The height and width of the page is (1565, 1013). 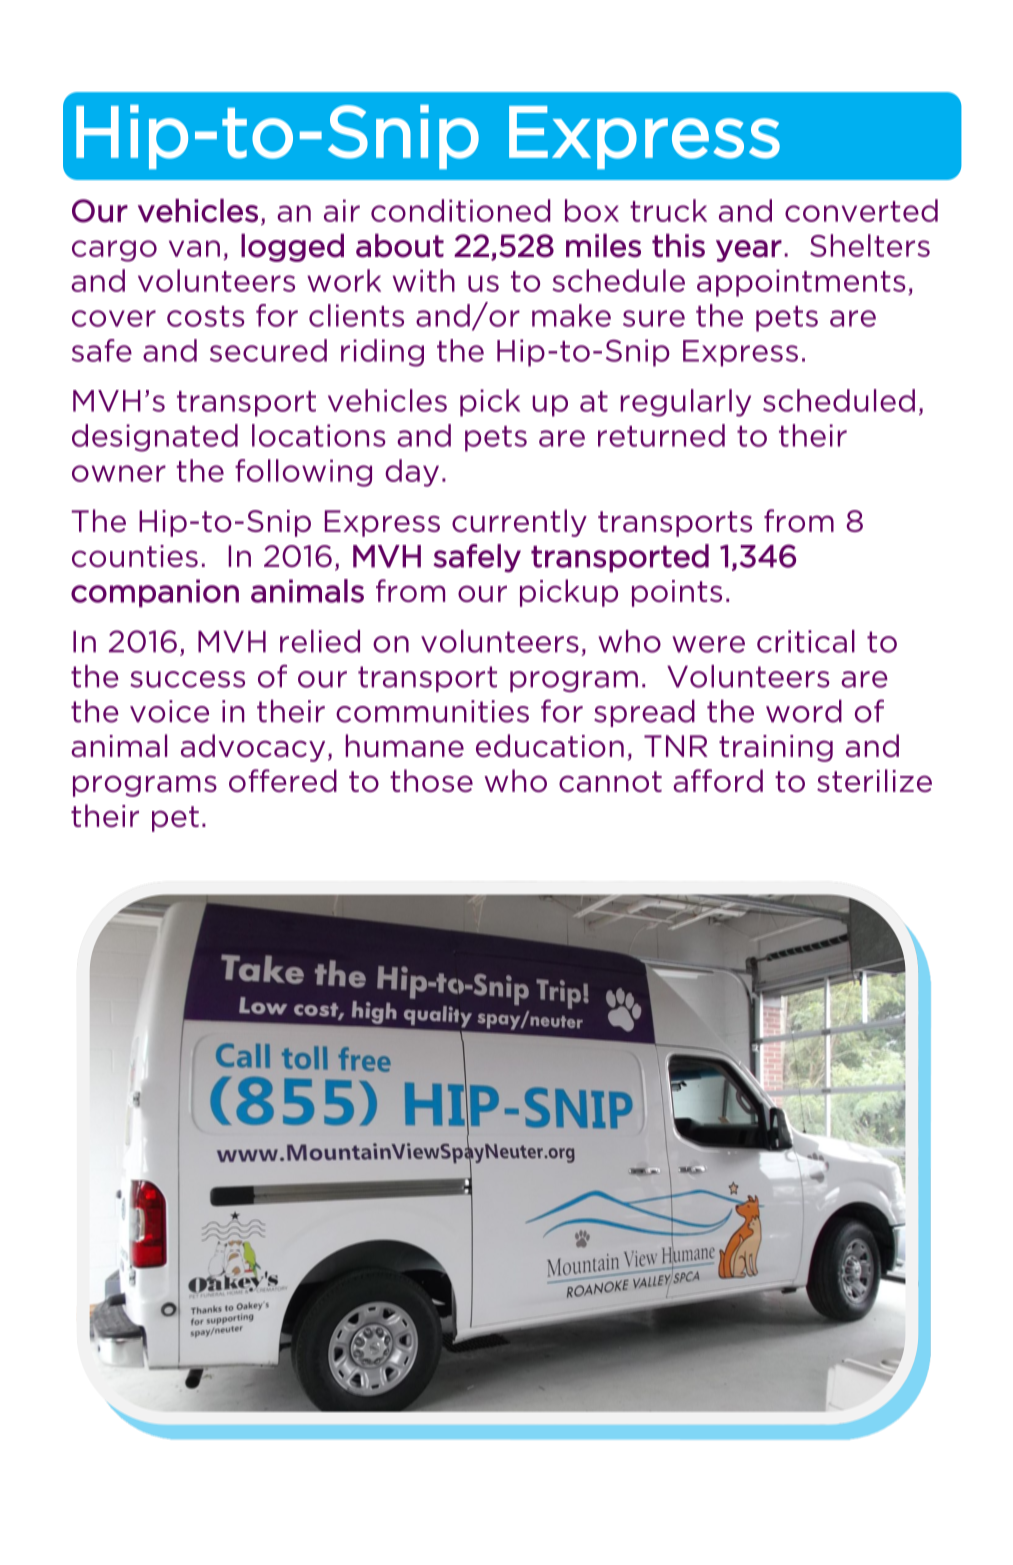 What do you see at coordinates (460, 210) in the page?
I see `conditioned` at bounding box center [460, 210].
